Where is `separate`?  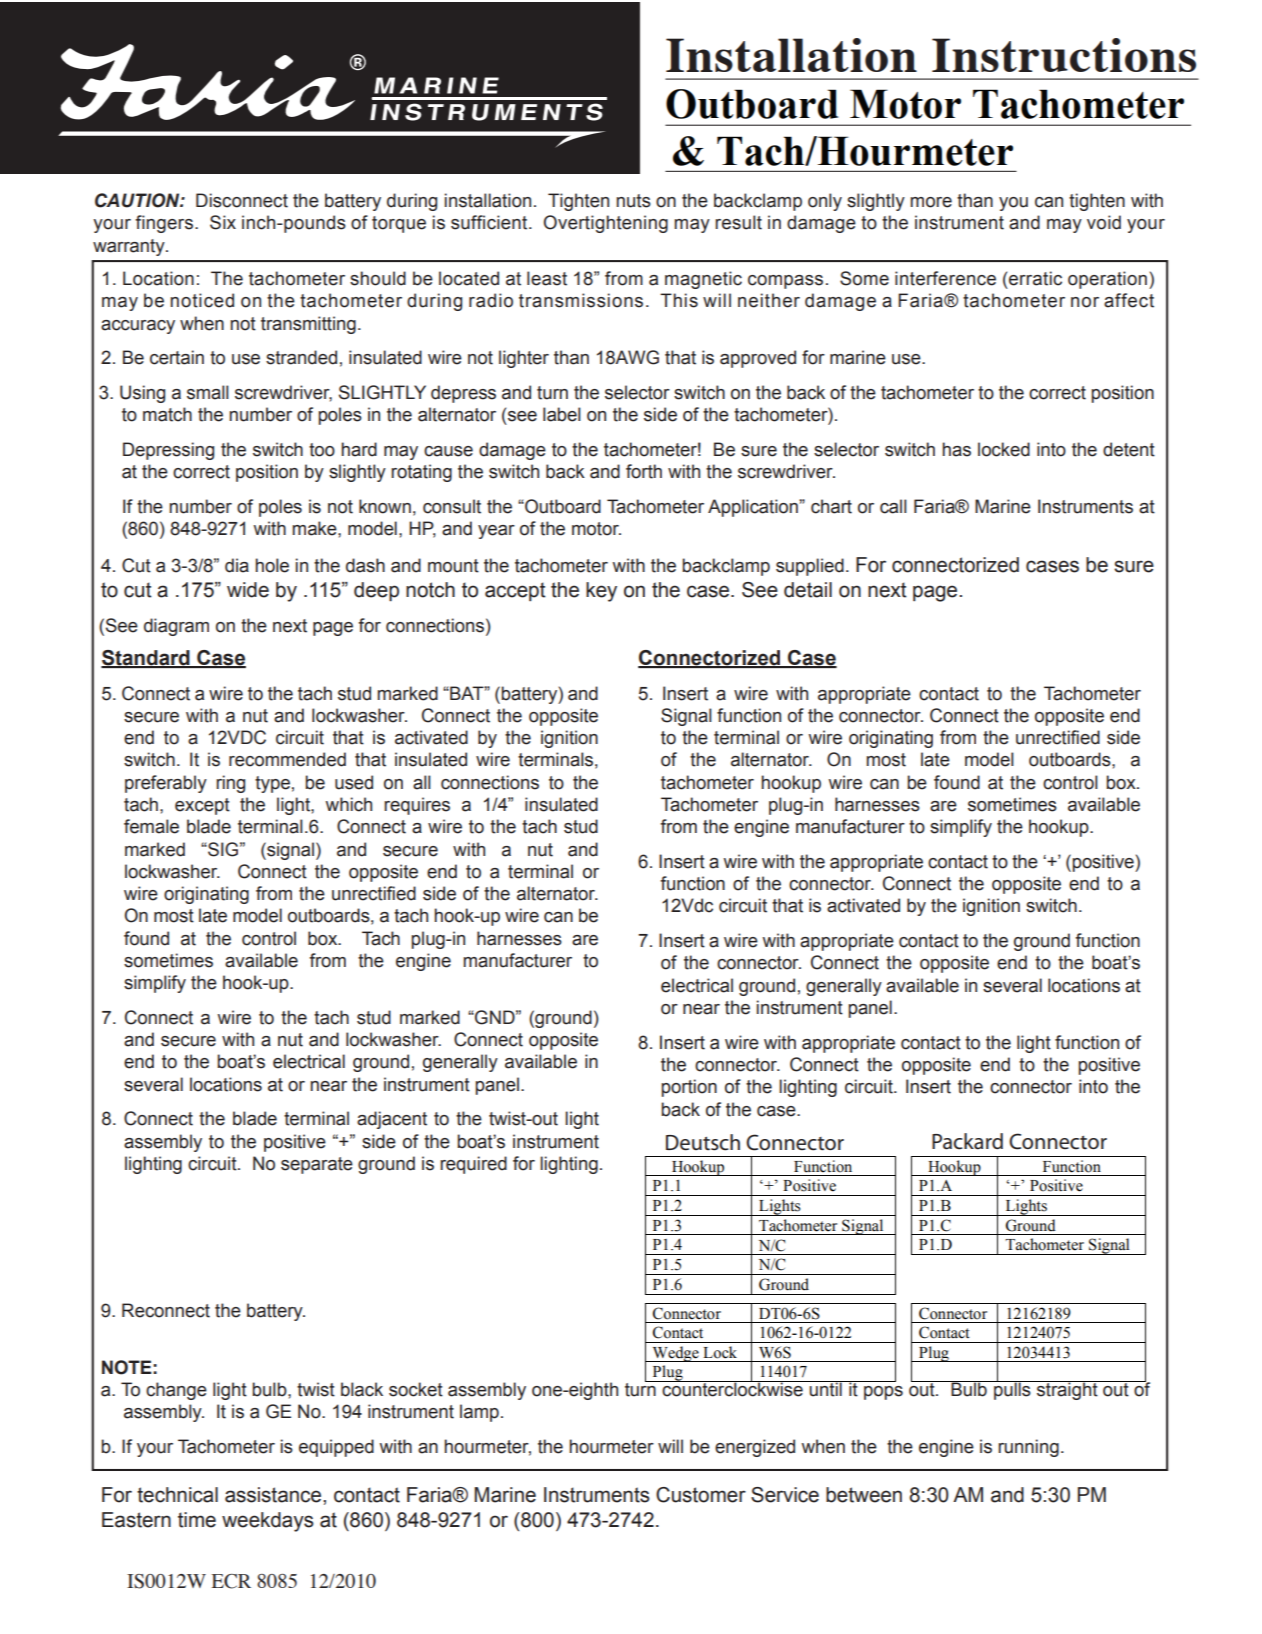
separate is located at coordinates (317, 1165).
